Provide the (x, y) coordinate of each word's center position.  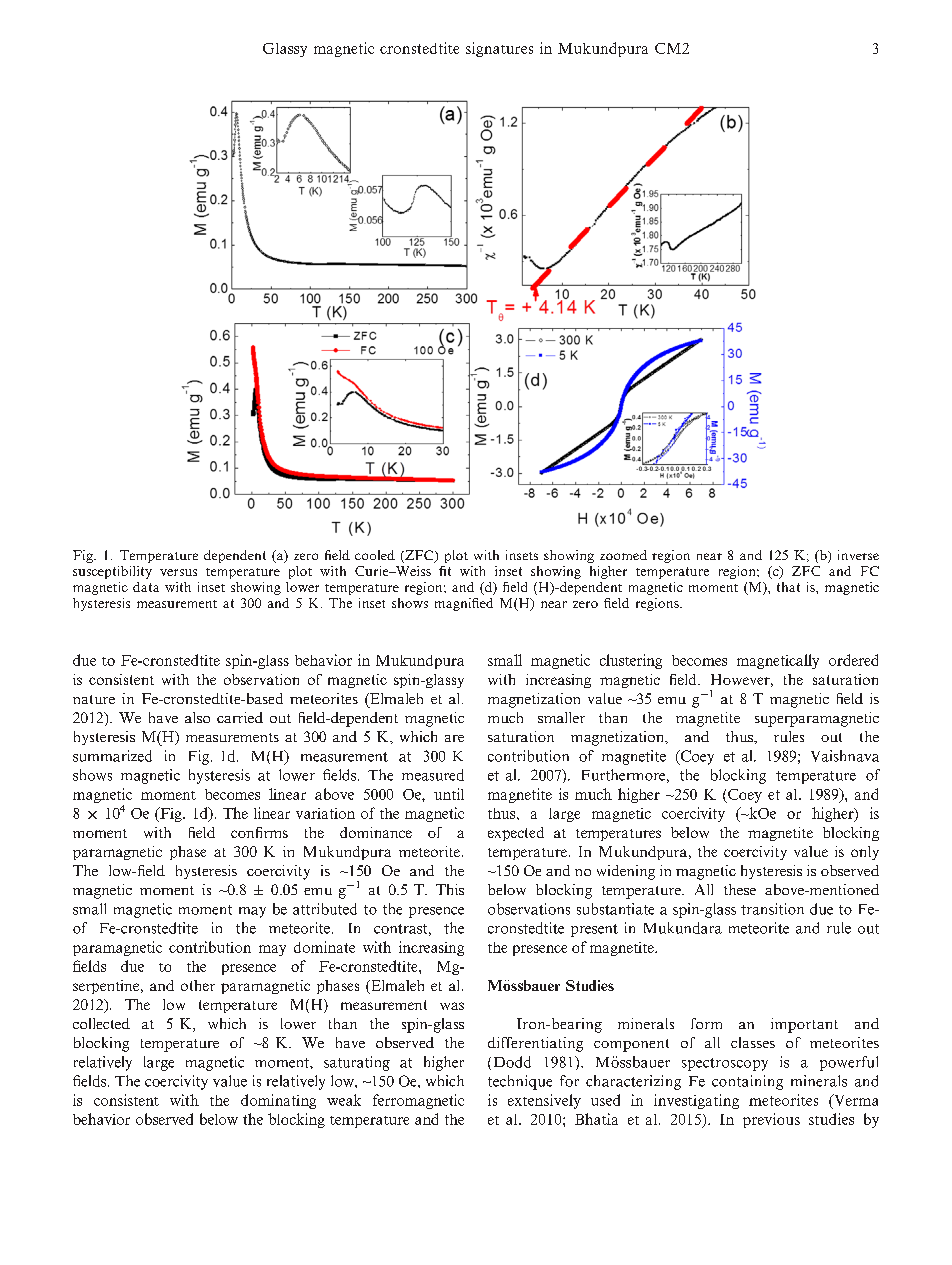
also (197, 717)
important (804, 1025)
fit (445, 571)
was (452, 1006)
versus (178, 572)
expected (516, 834)
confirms (259, 832)
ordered (853, 660)
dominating (278, 1101)
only (865, 853)
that (788, 587)
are (454, 738)
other (198, 985)
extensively (544, 1101)
